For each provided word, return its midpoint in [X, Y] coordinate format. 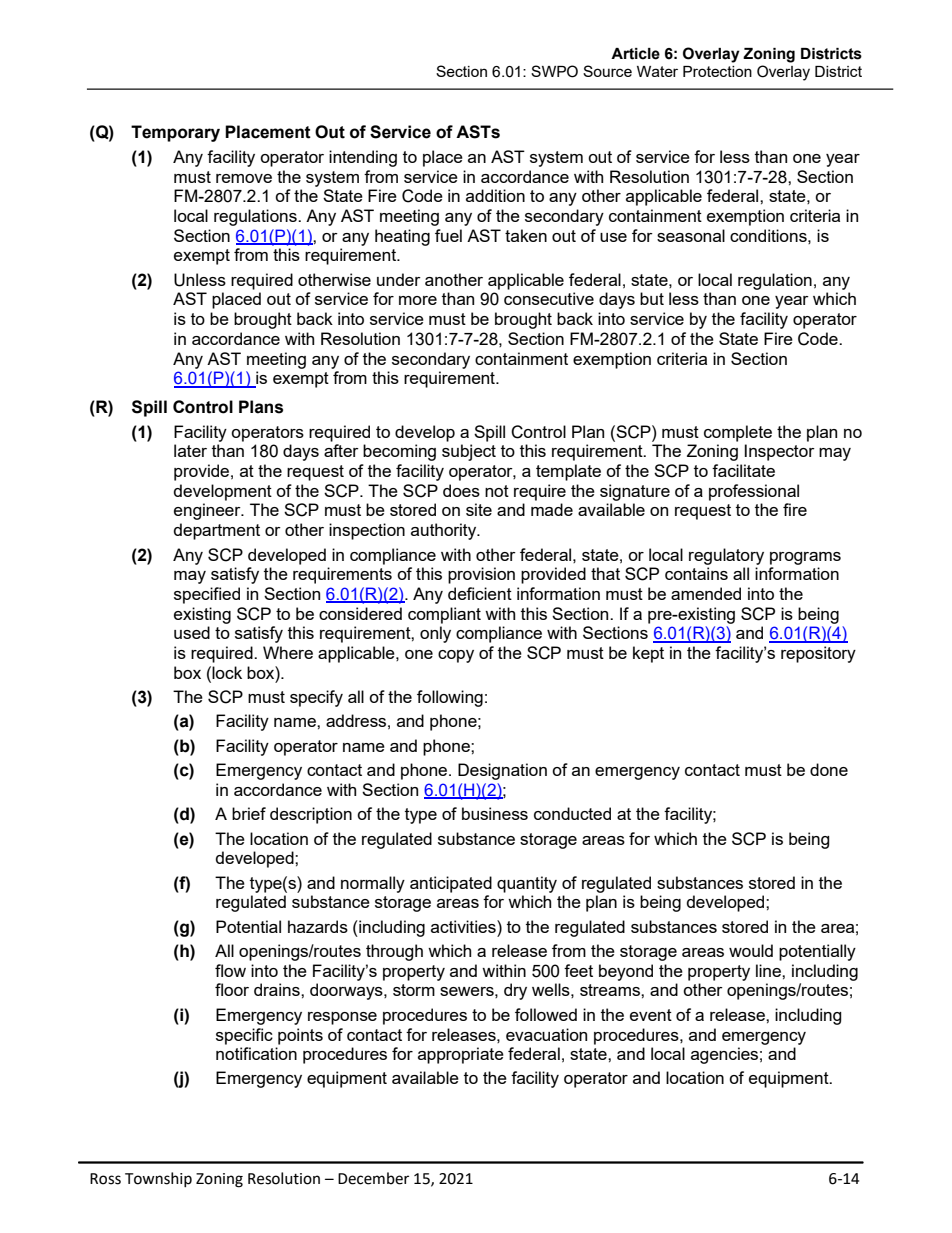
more [418, 300]
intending [363, 158]
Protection [717, 71]
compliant [444, 615]
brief [249, 813]
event [651, 1015]
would [751, 950]
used [192, 632]
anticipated [451, 884]
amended [706, 593]
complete [738, 433]
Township [158, 1179]
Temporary [175, 133]
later [190, 450]
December [373, 1178]
